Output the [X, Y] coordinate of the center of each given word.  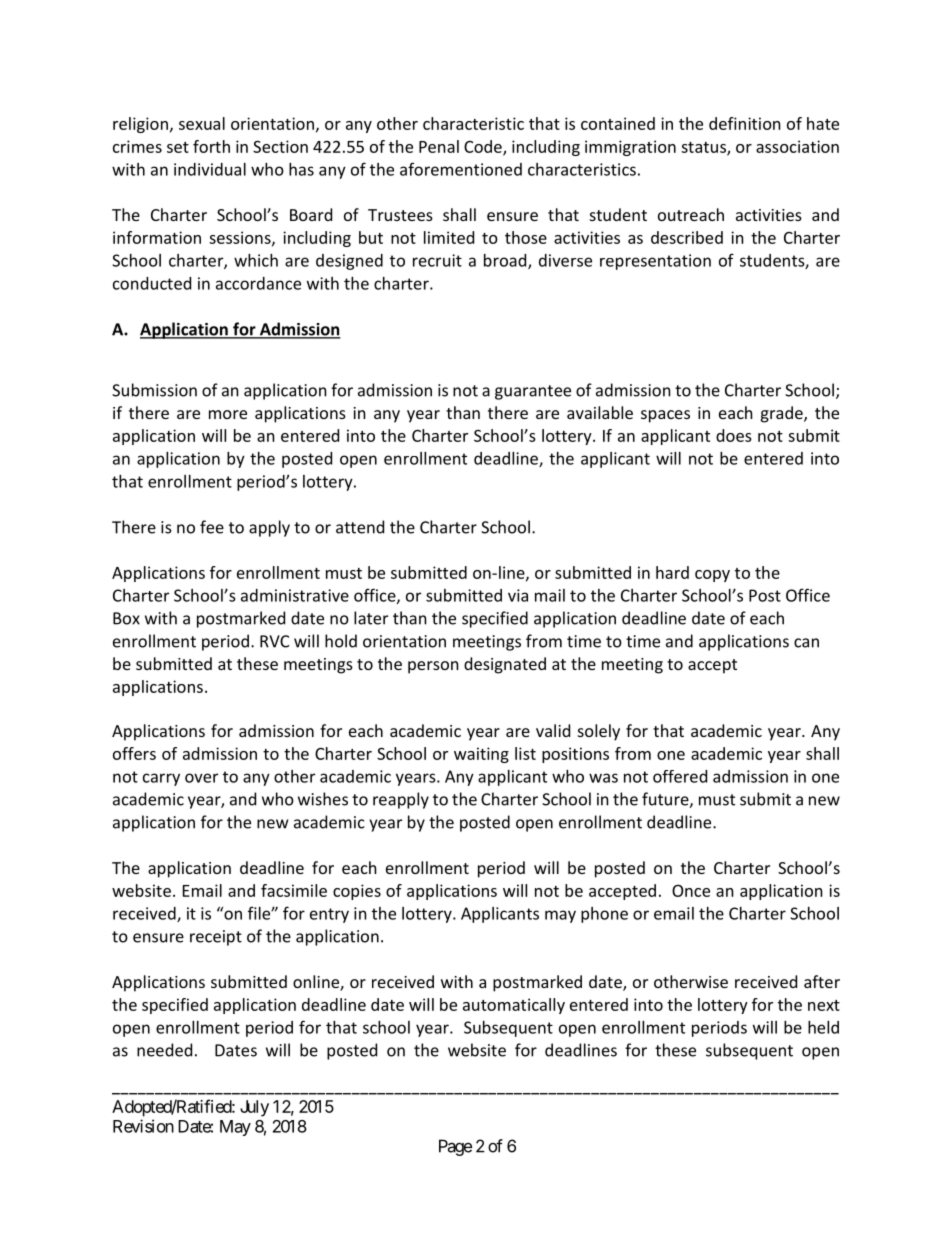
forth [211, 146]
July [254, 1108]
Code [484, 147]
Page [455, 1147]
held [823, 1027]
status [704, 148]
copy [712, 576]
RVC [274, 641]
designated [505, 665]
